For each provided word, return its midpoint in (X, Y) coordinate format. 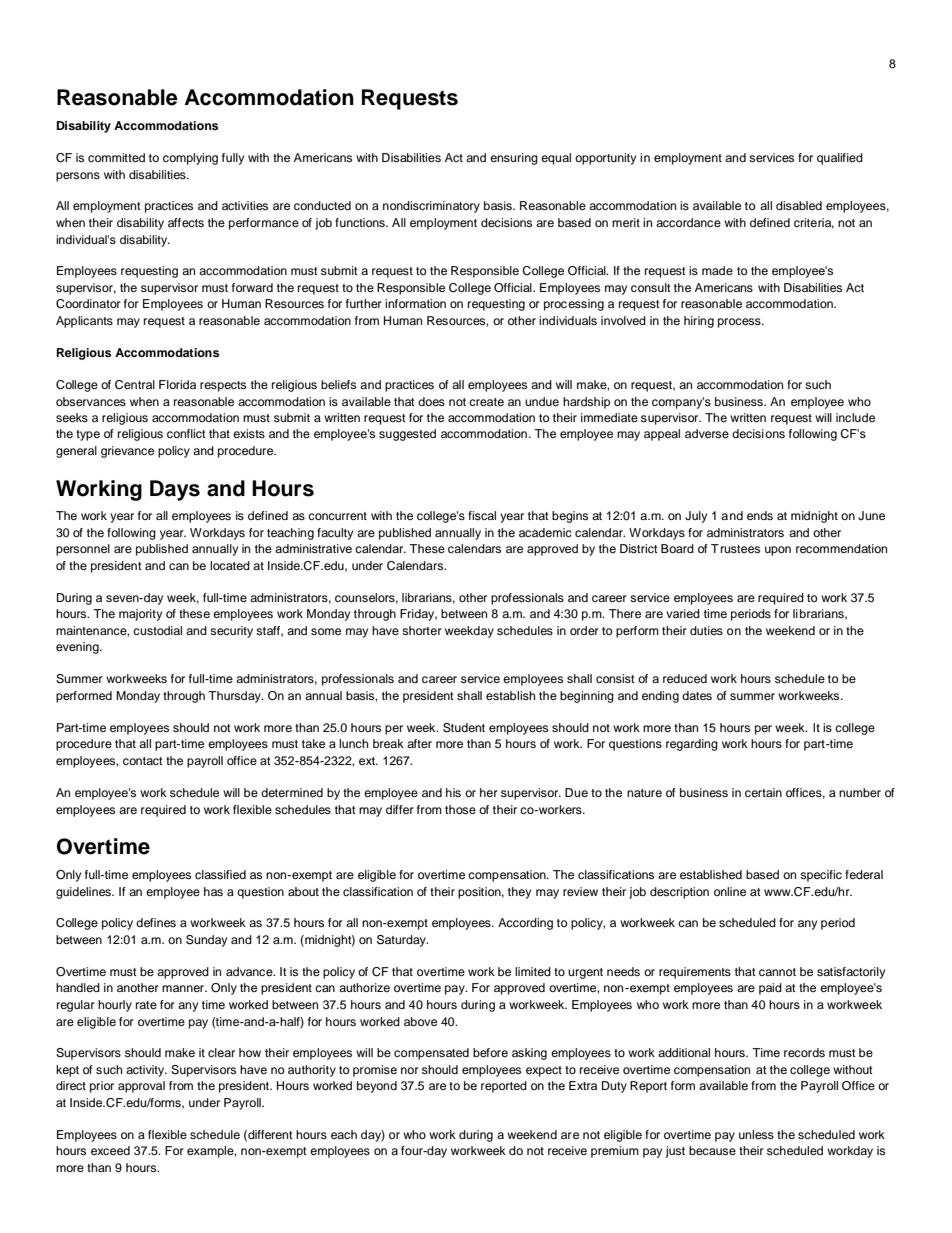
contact (143, 761)
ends (760, 515)
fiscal (482, 515)
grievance (127, 452)
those (460, 809)
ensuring (514, 159)
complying (190, 159)
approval (141, 1087)
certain (763, 792)
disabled (799, 205)
